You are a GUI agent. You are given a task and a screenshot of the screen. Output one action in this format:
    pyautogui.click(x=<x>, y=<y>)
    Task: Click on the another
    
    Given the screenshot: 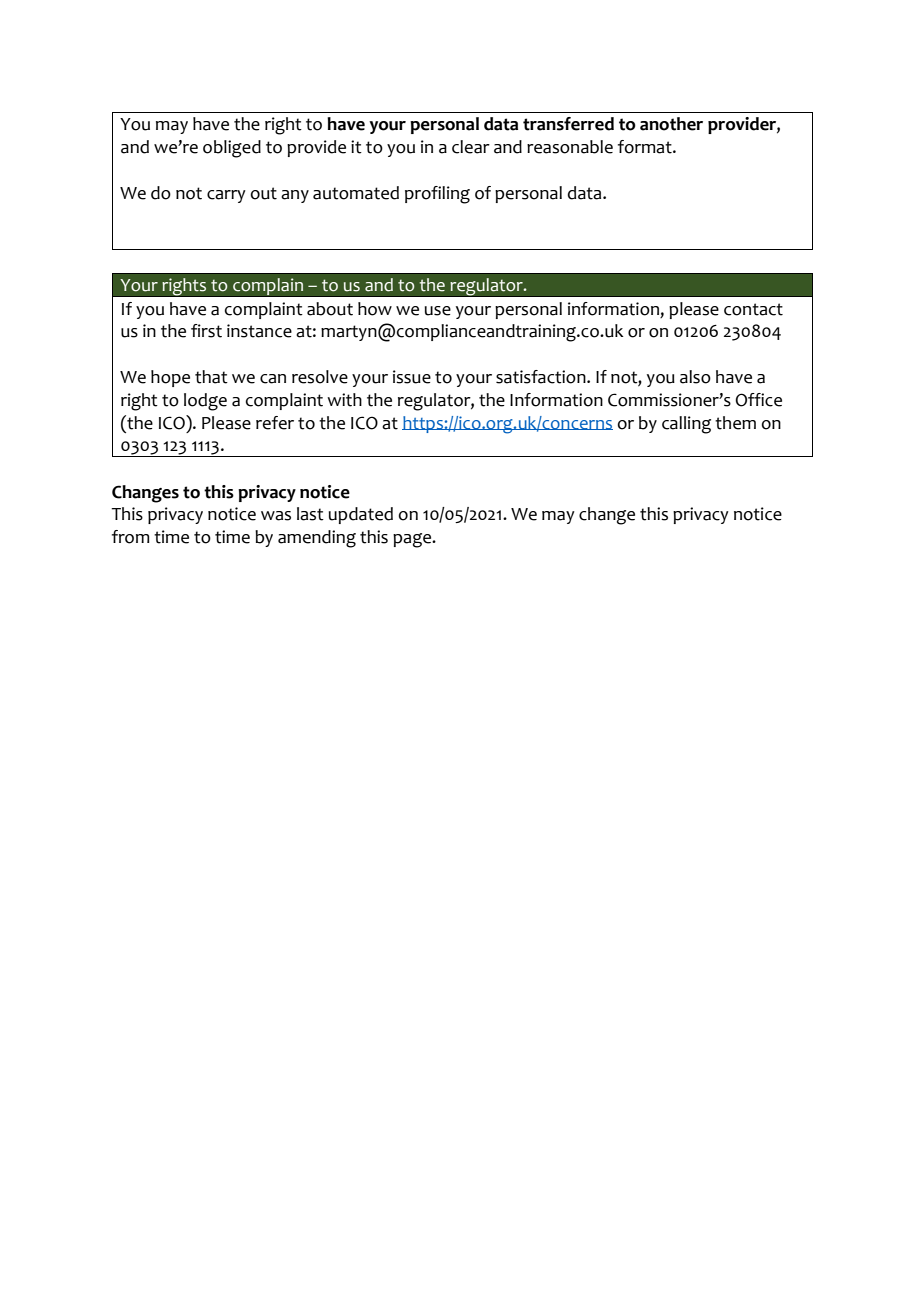 What is the action you would take?
    pyautogui.click(x=671, y=124)
